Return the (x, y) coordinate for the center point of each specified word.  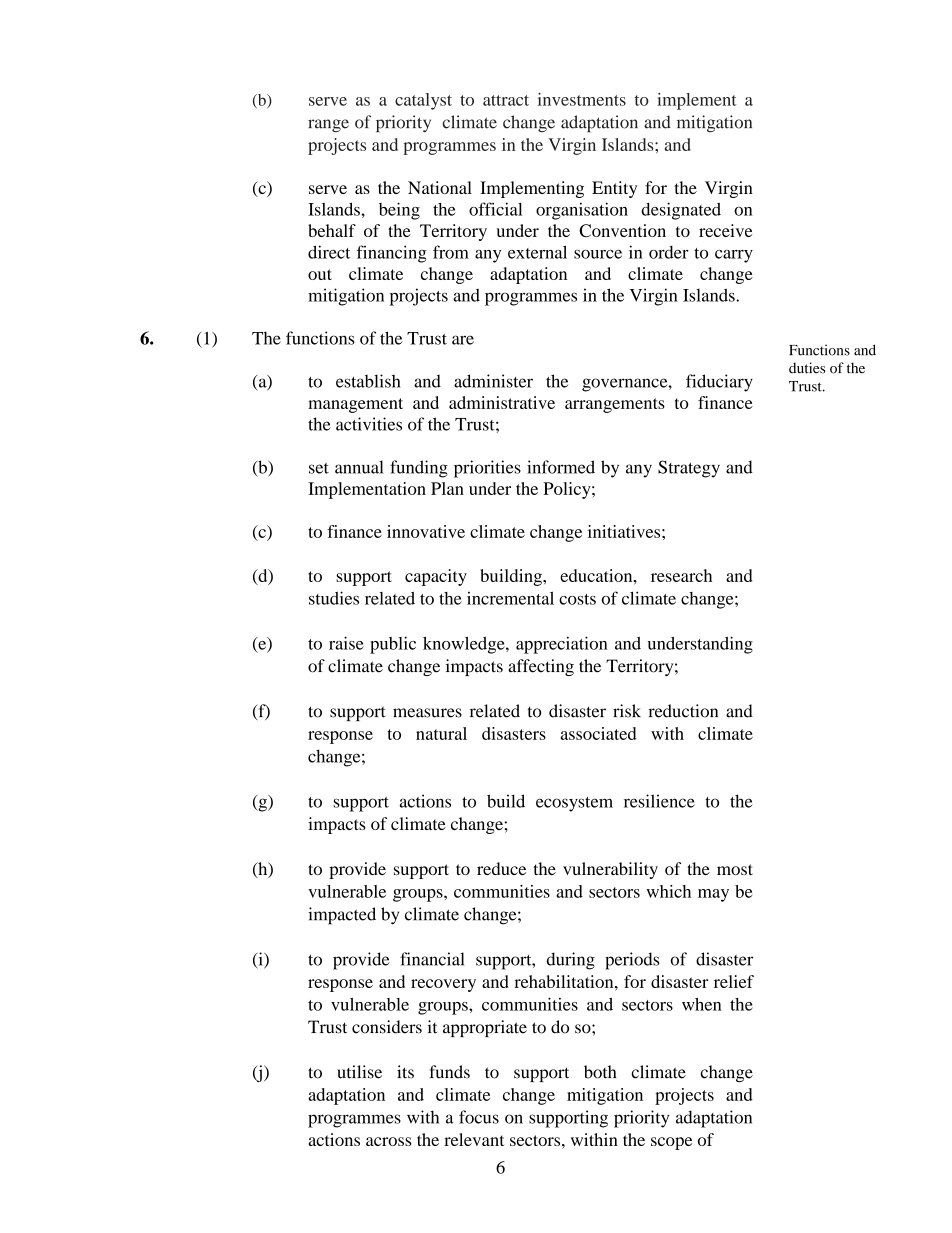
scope (671, 1143)
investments (582, 99)
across (389, 1141)
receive (725, 230)
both (600, 1072)
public (393, 645)
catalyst (423, 101)
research (681, 575)
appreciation (562, 645)
